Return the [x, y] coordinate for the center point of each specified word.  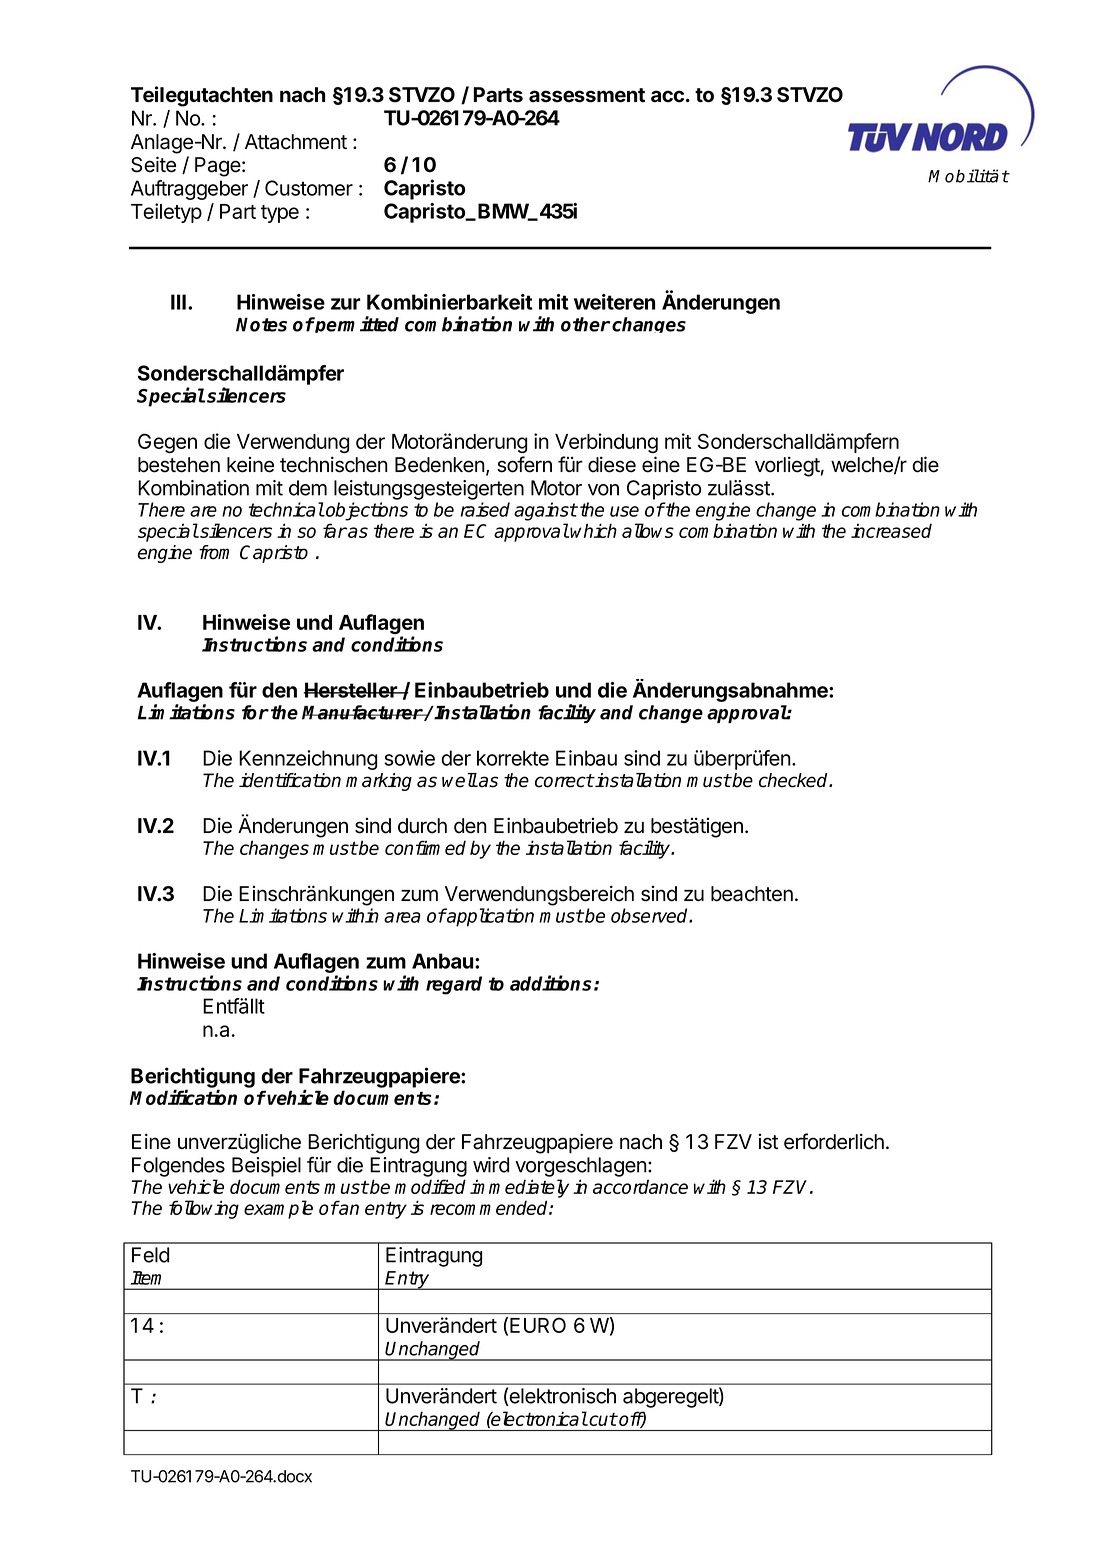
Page [218, 167]
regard [454, 985]
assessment [587, 95]
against [545, 511]
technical [286, 509]
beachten [752, 894]
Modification [183, 1097]
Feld [150, 1255]
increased [891, 530]
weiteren [614, 302]
